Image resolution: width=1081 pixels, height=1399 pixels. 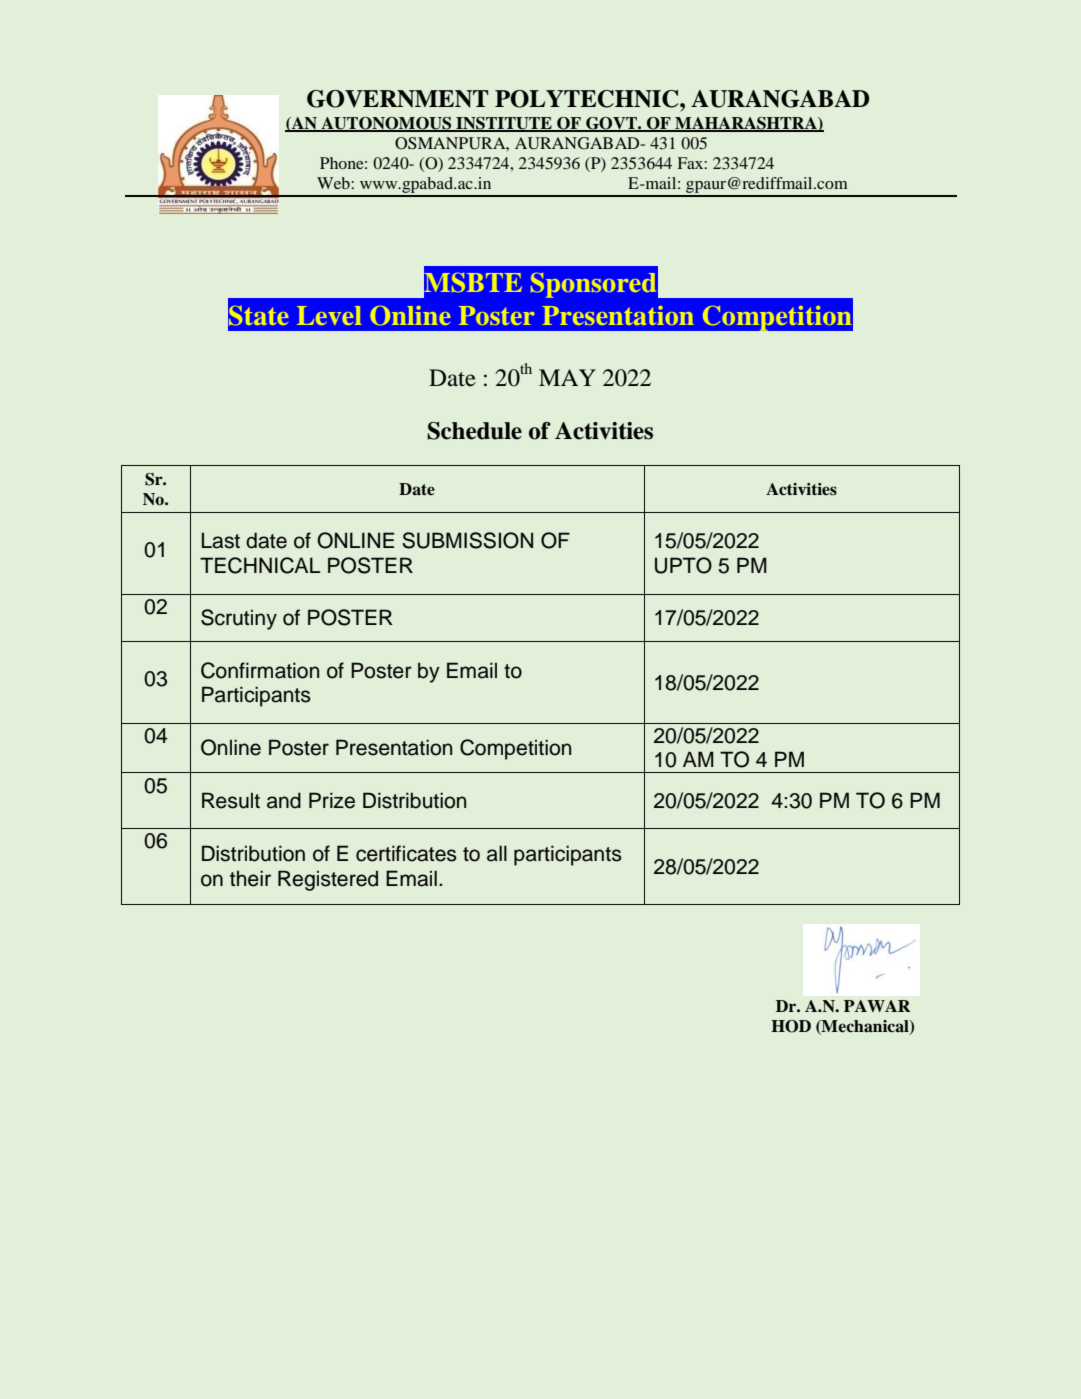 What do you see at coordinates (260, 670) in the screenshot?
I see `Confirmation` at bounding box center [260, 670].
